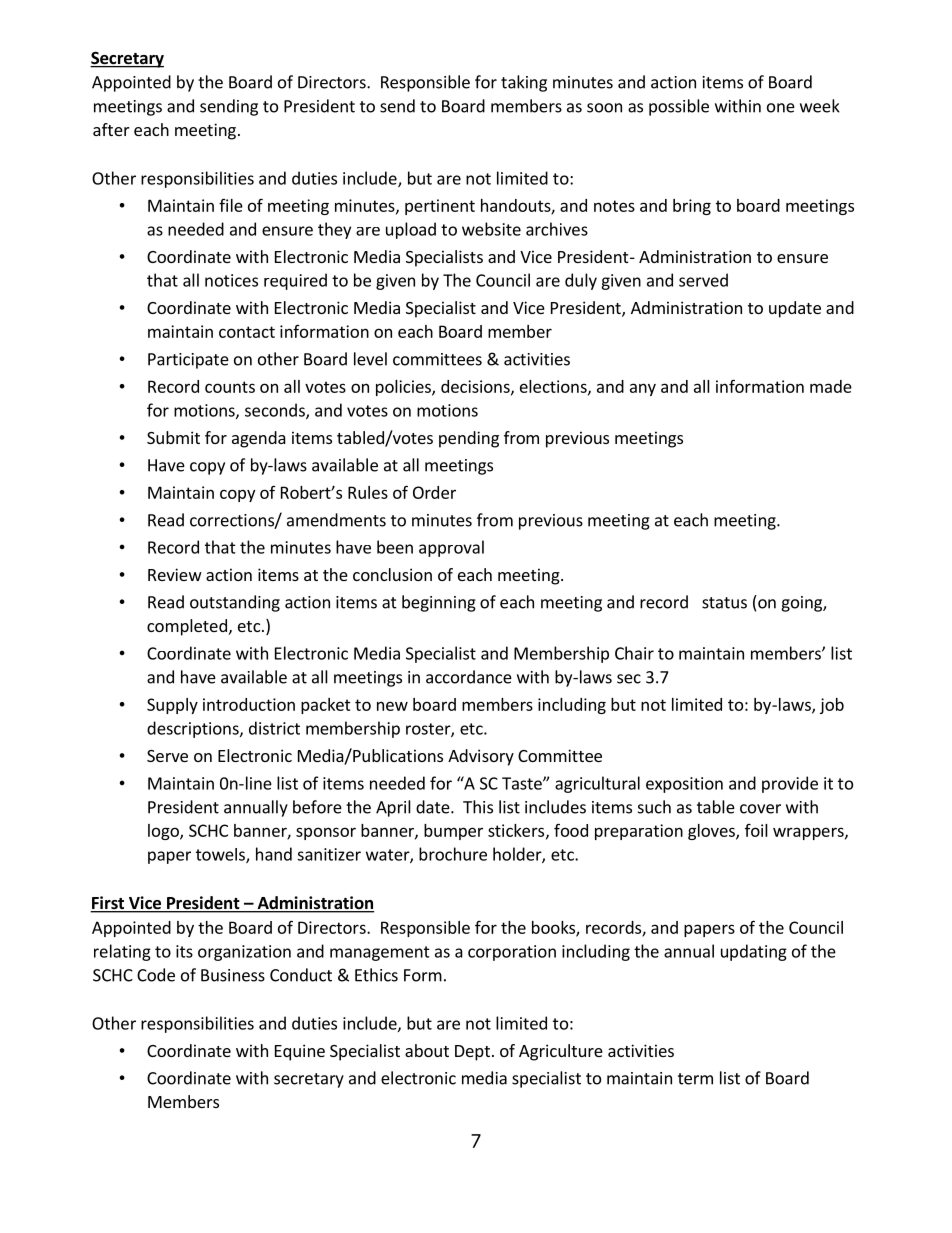 The image size is (952, 1233). What do you see at coordinates (173, 437) in the image?
I see `Submit` at bounding box center [173, 437].
